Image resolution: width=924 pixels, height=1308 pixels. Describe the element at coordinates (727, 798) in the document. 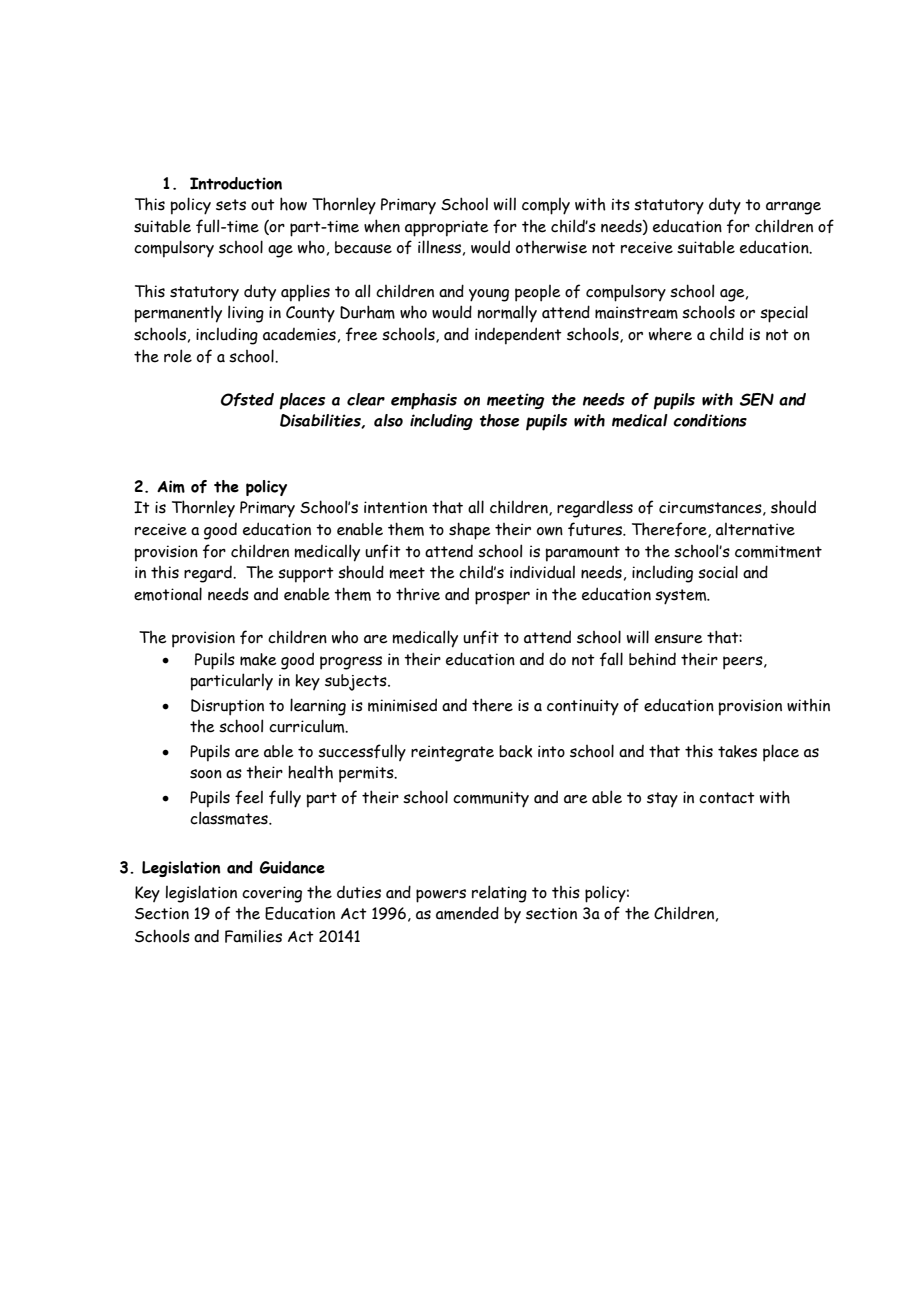

I see `contact` at that location.
